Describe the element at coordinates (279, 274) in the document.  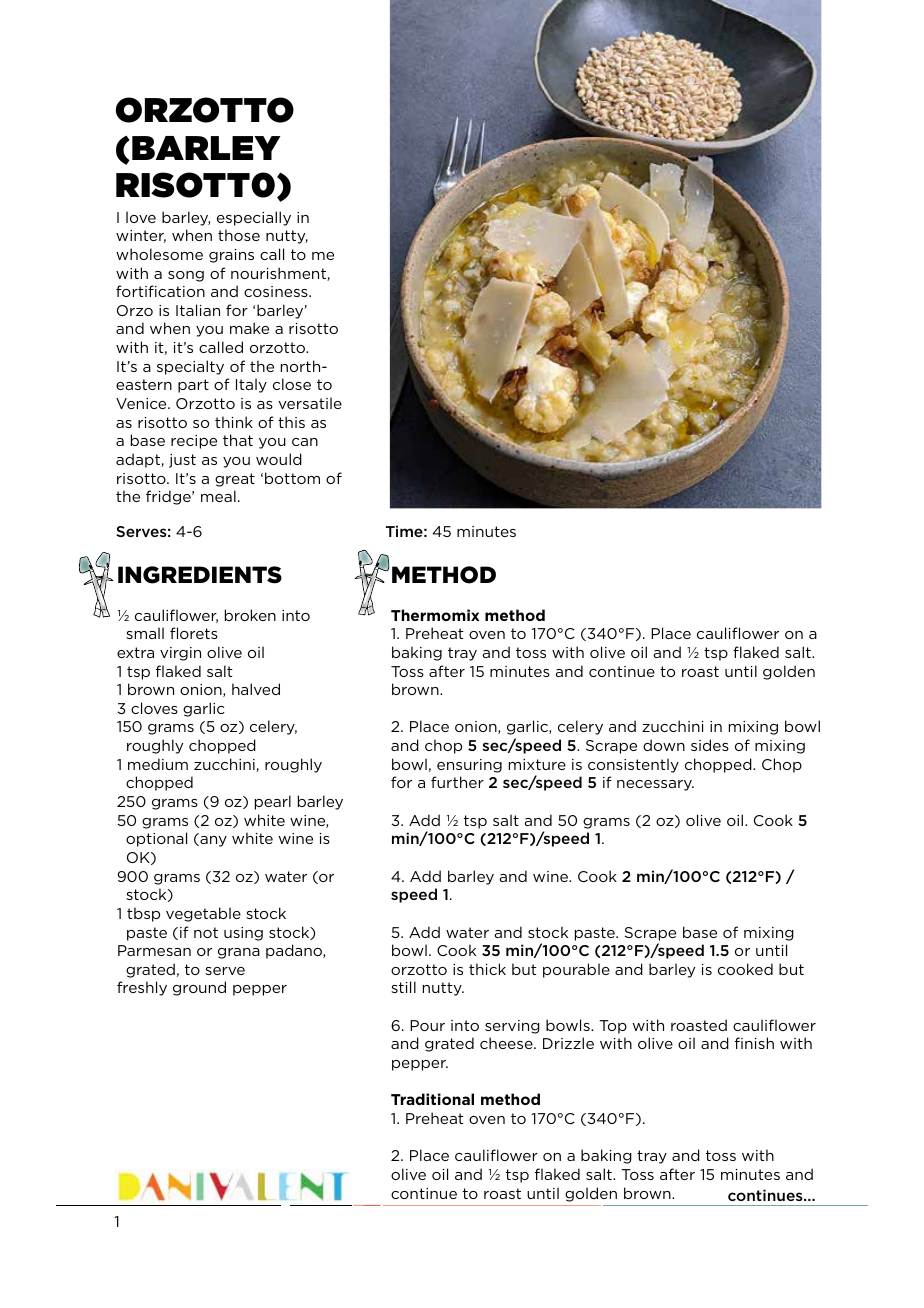
I see `nourishment` at that location.
